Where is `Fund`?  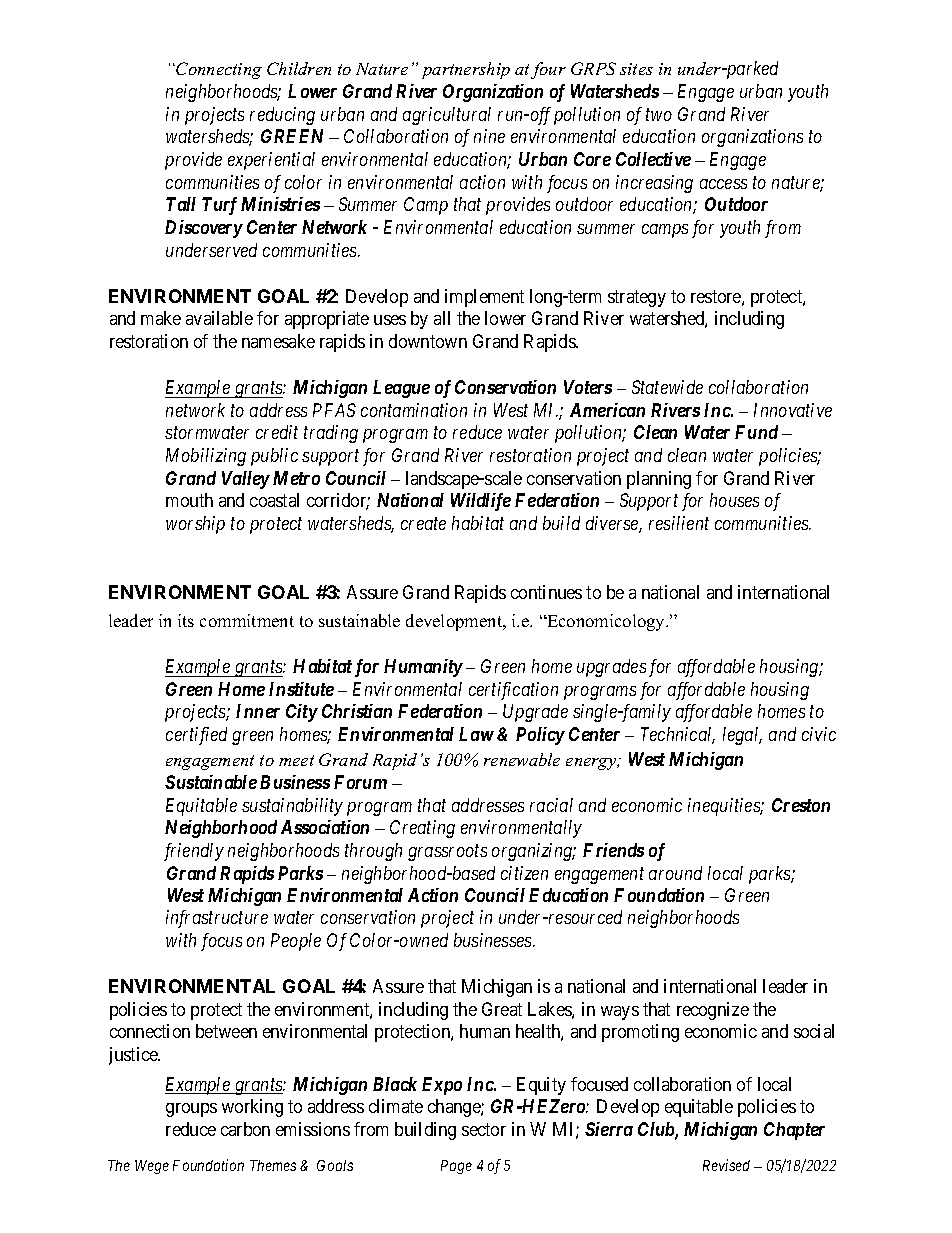 Fund is located at coordinates (756, 432).
